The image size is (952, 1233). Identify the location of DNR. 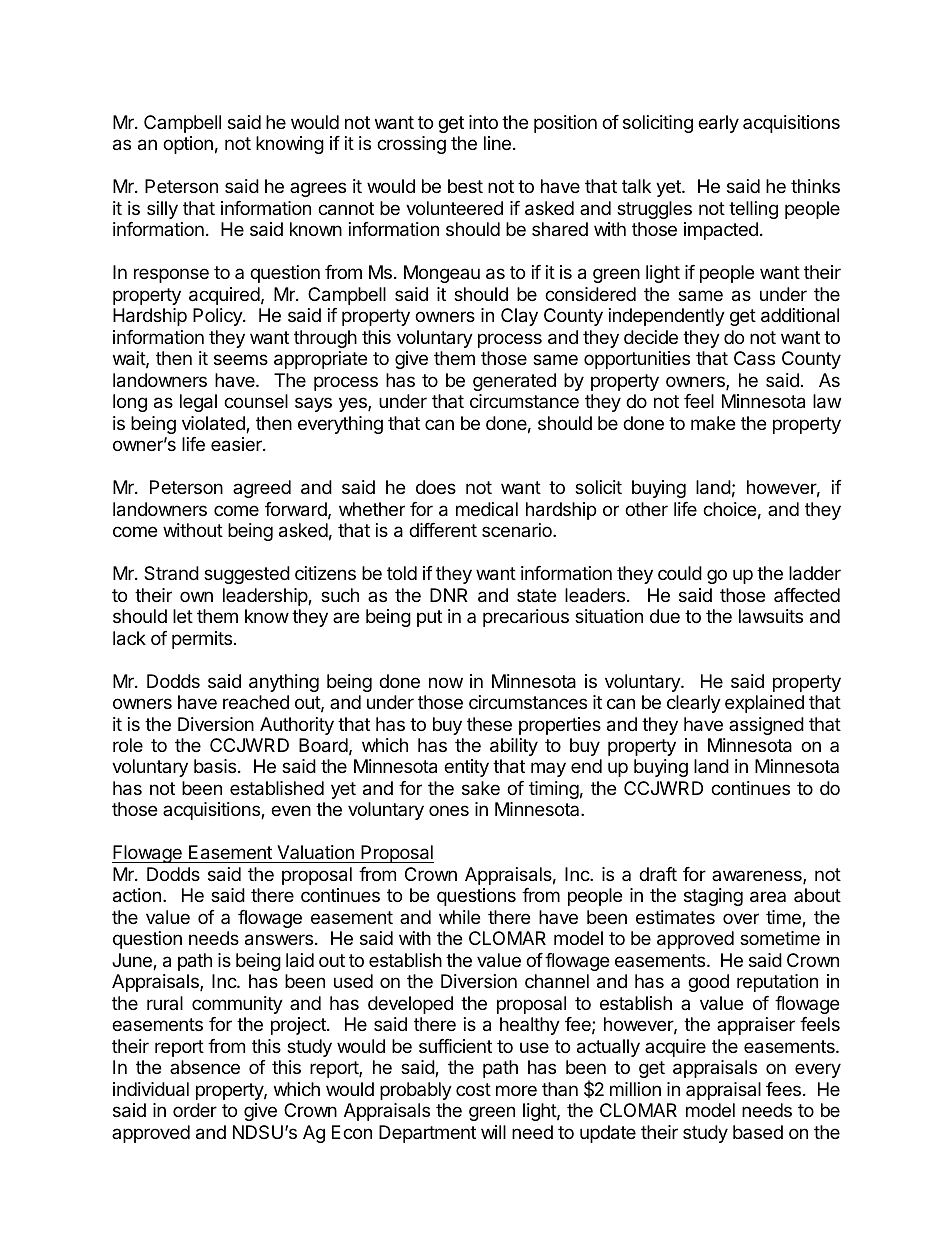
(448, 595).
